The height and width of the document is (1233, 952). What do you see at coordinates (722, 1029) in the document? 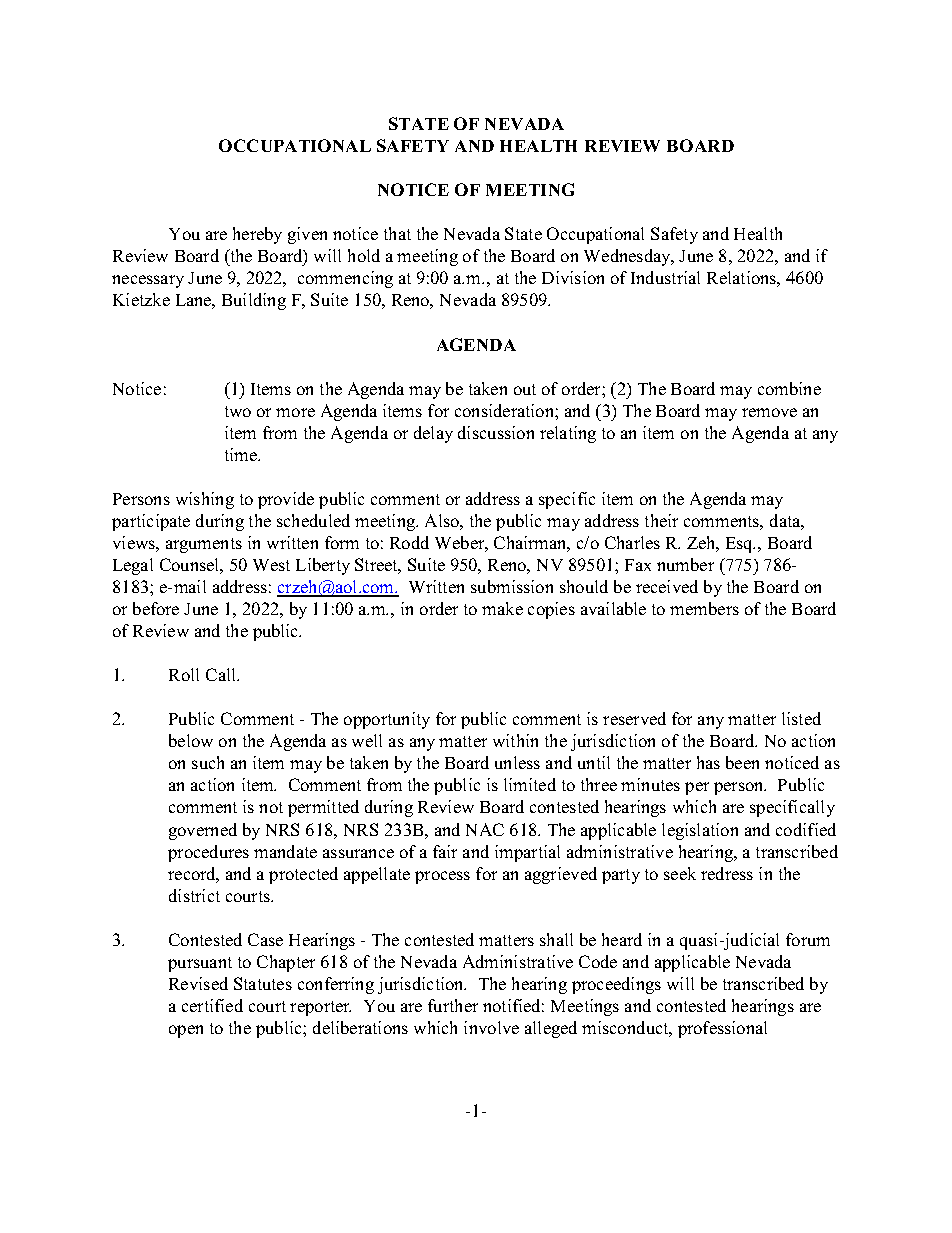
I see `professional` at bounding box center [722, 1029].
